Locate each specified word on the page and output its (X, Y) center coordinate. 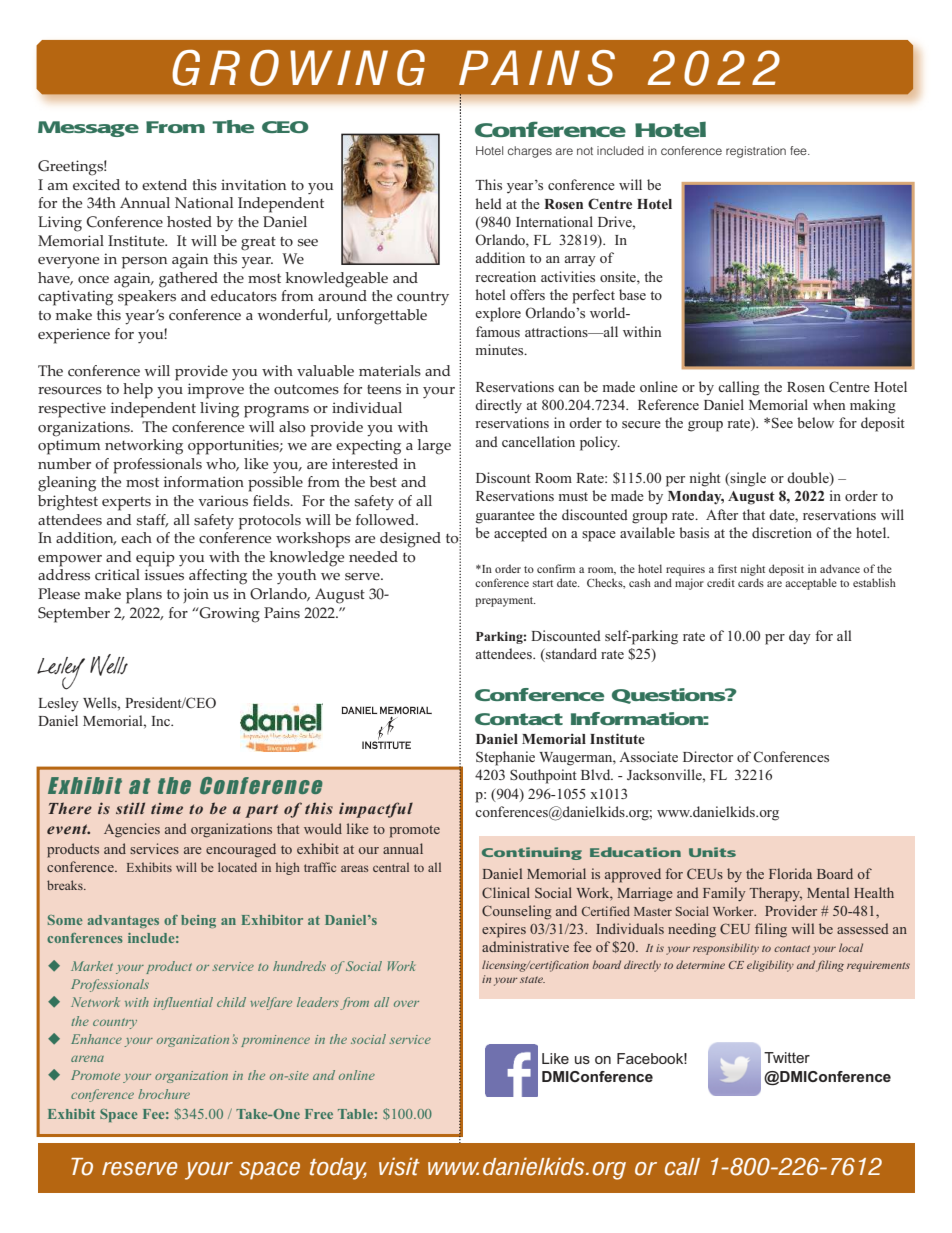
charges (530, 152)
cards (751, 582)
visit (399, 1166)
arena (87, 1059)
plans (144, 596)
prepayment (505, 602)
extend (164, 184)
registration (756, 152)
